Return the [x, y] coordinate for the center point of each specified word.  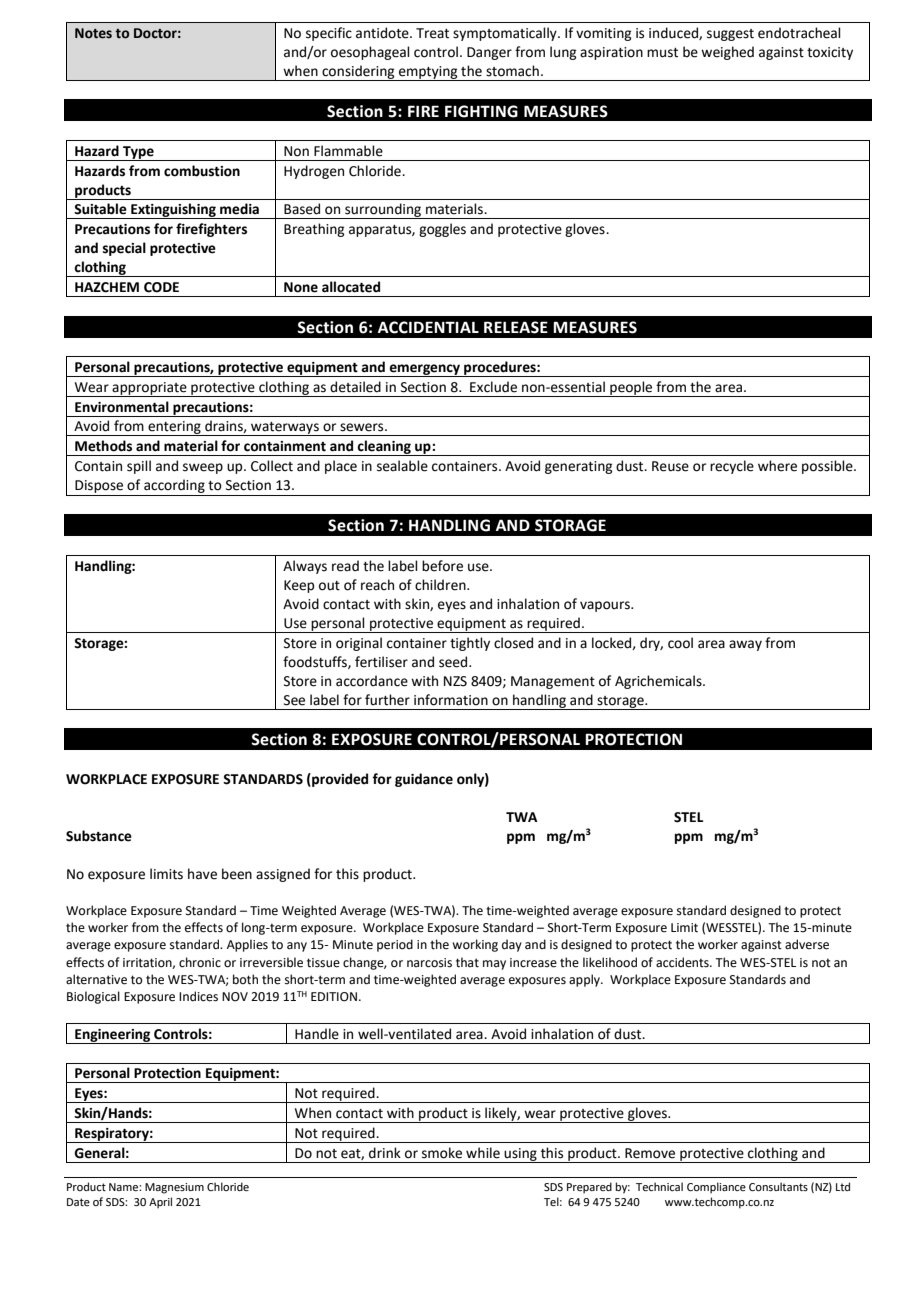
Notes [93, 33]
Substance [99, 836]
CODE [161, 287]
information [451, 700]
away [745, 645]
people [631, 389]
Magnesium [174, 1188]
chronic [200, 962]
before [442, 566]
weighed [727, 53]
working [475, 945]
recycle [732, 467]
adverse [807, 944]
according [174, 486]
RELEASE [516, 327]
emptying [428, 73]
